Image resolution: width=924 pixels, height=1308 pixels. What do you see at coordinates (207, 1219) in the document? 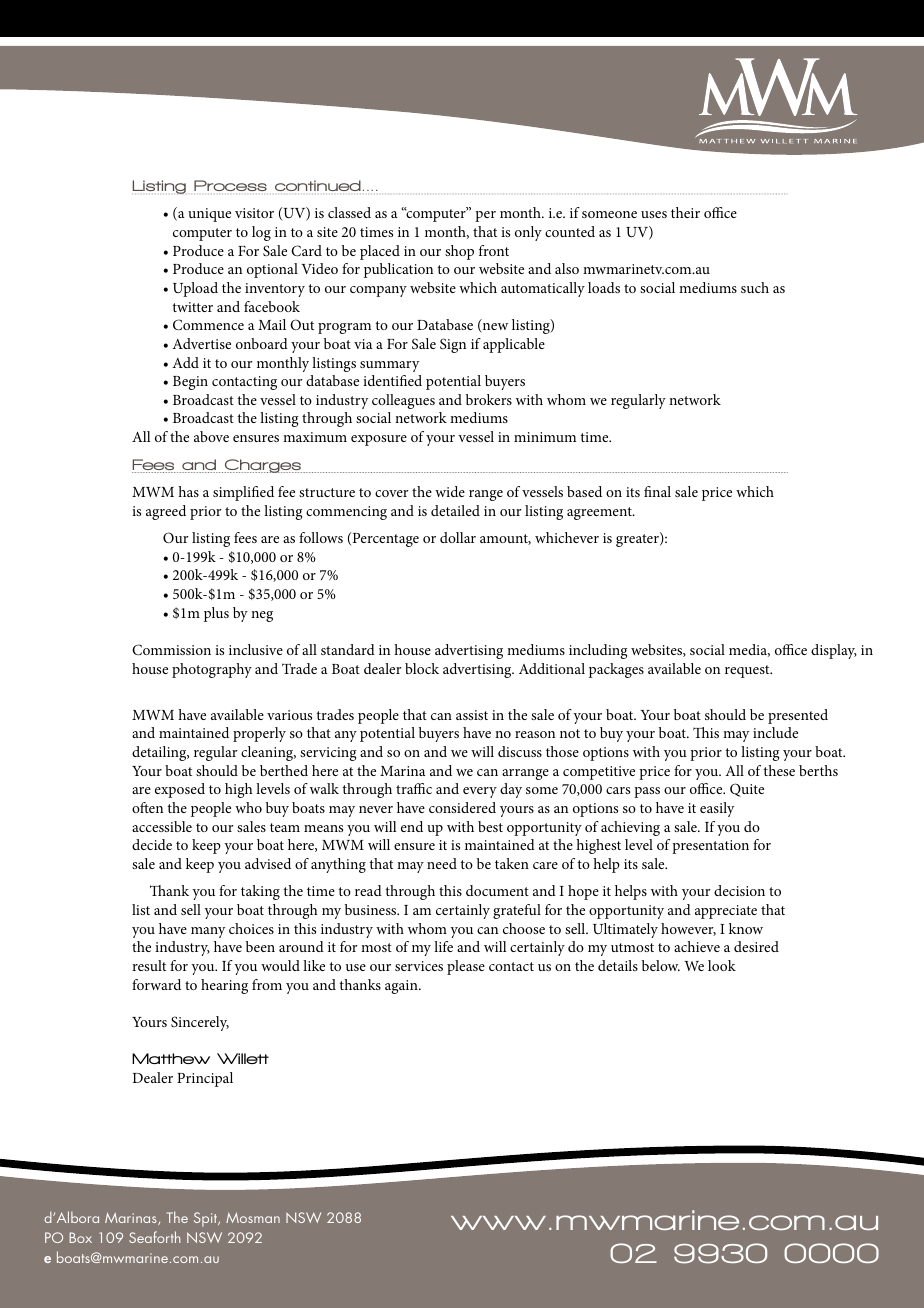
I see `Spit` at bounding box center [207, 1219].
